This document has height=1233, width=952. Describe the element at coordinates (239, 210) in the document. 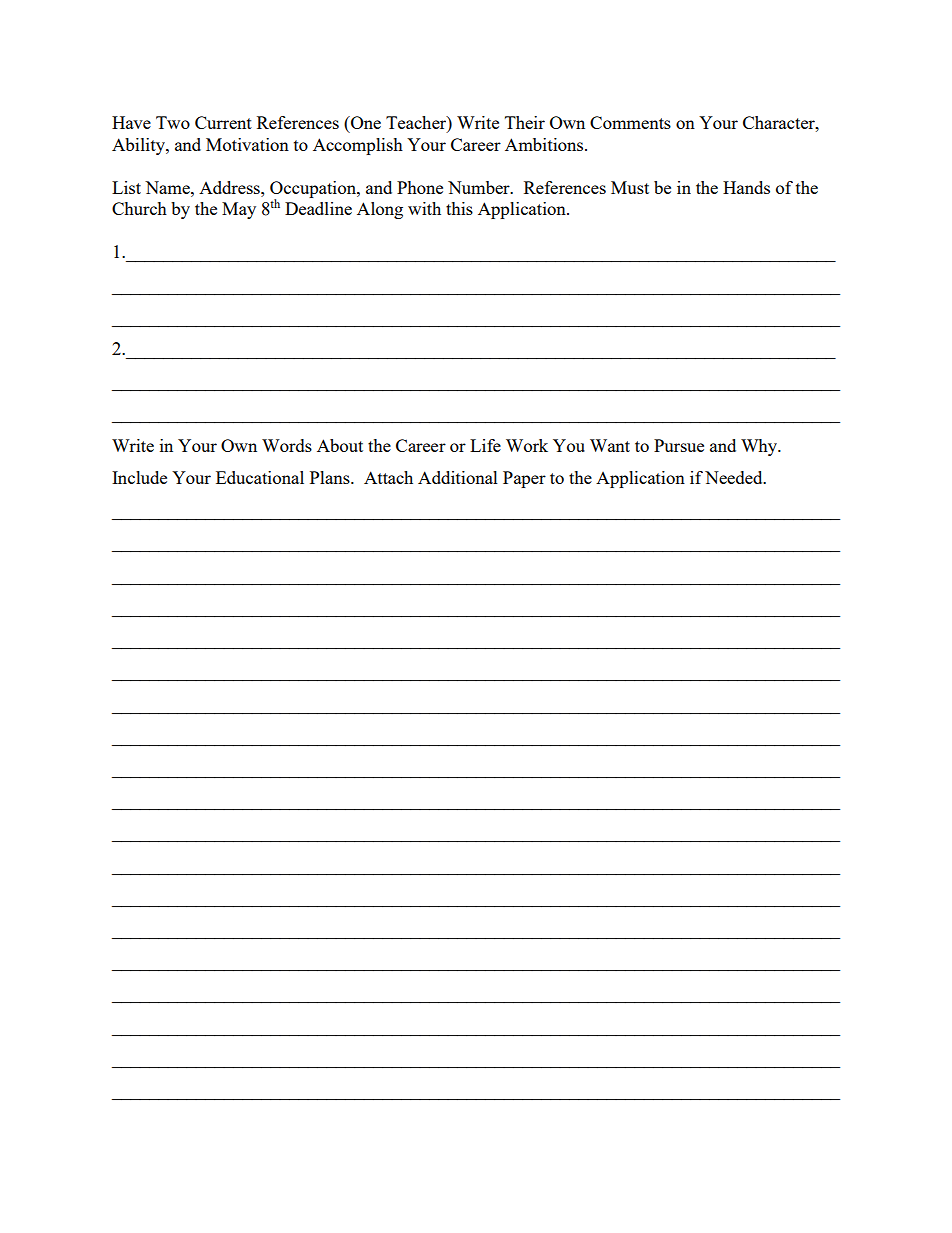

I see `May` at that location.
